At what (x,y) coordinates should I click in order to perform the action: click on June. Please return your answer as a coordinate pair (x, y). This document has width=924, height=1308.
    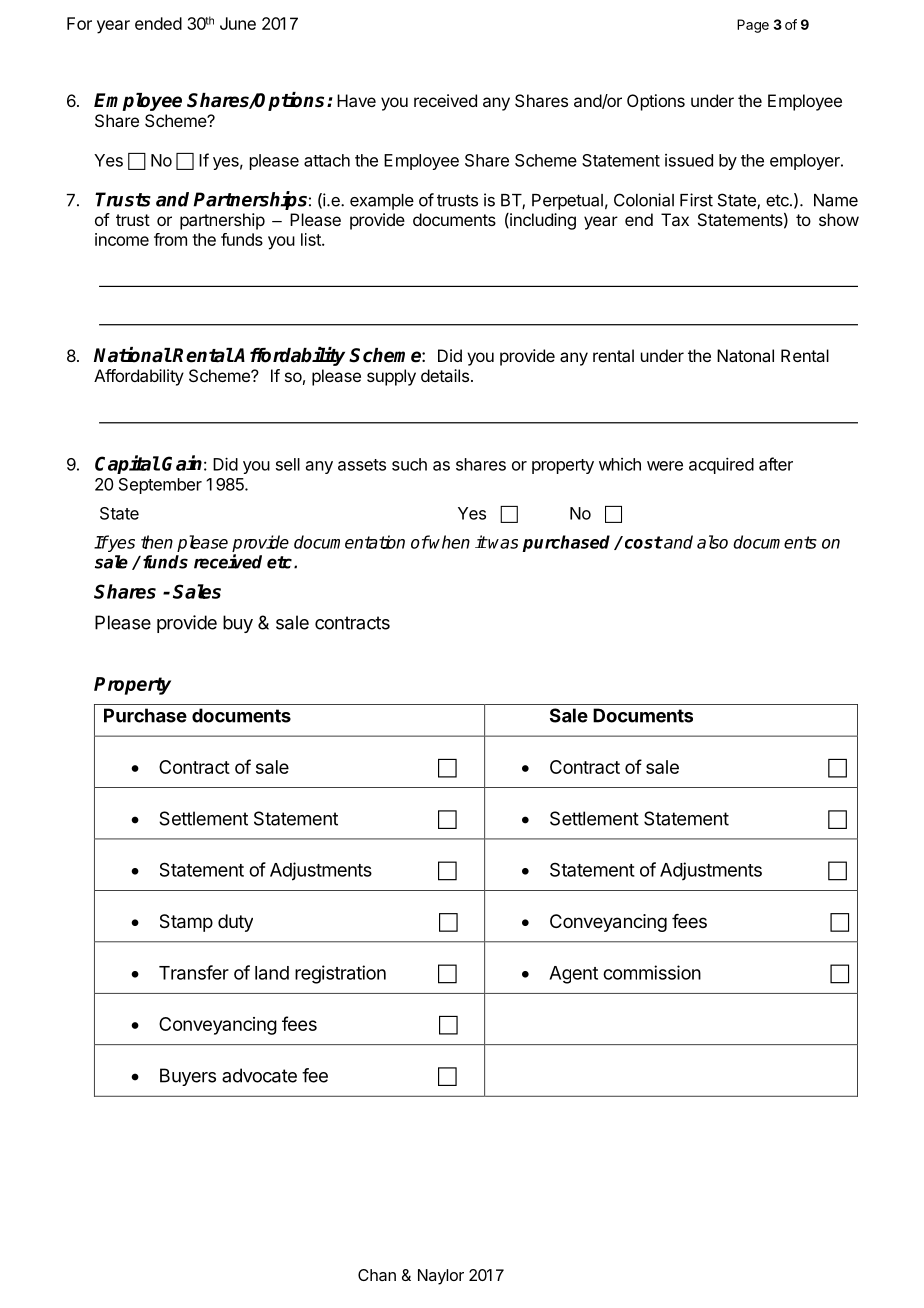
    Looking at the image, I should click on (238, 23).
